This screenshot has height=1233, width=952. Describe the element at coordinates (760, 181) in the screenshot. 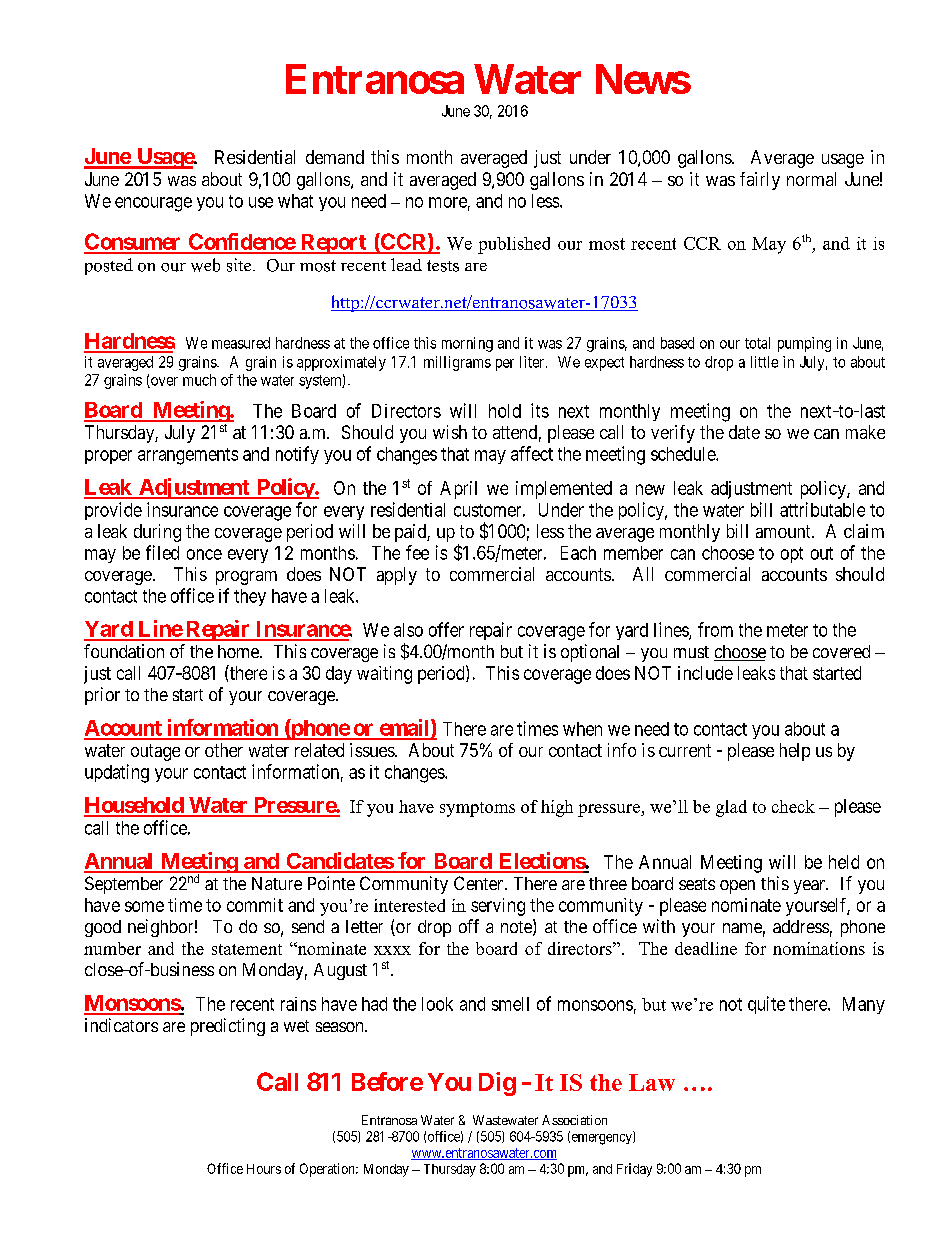

I see `fairly` at that location.
